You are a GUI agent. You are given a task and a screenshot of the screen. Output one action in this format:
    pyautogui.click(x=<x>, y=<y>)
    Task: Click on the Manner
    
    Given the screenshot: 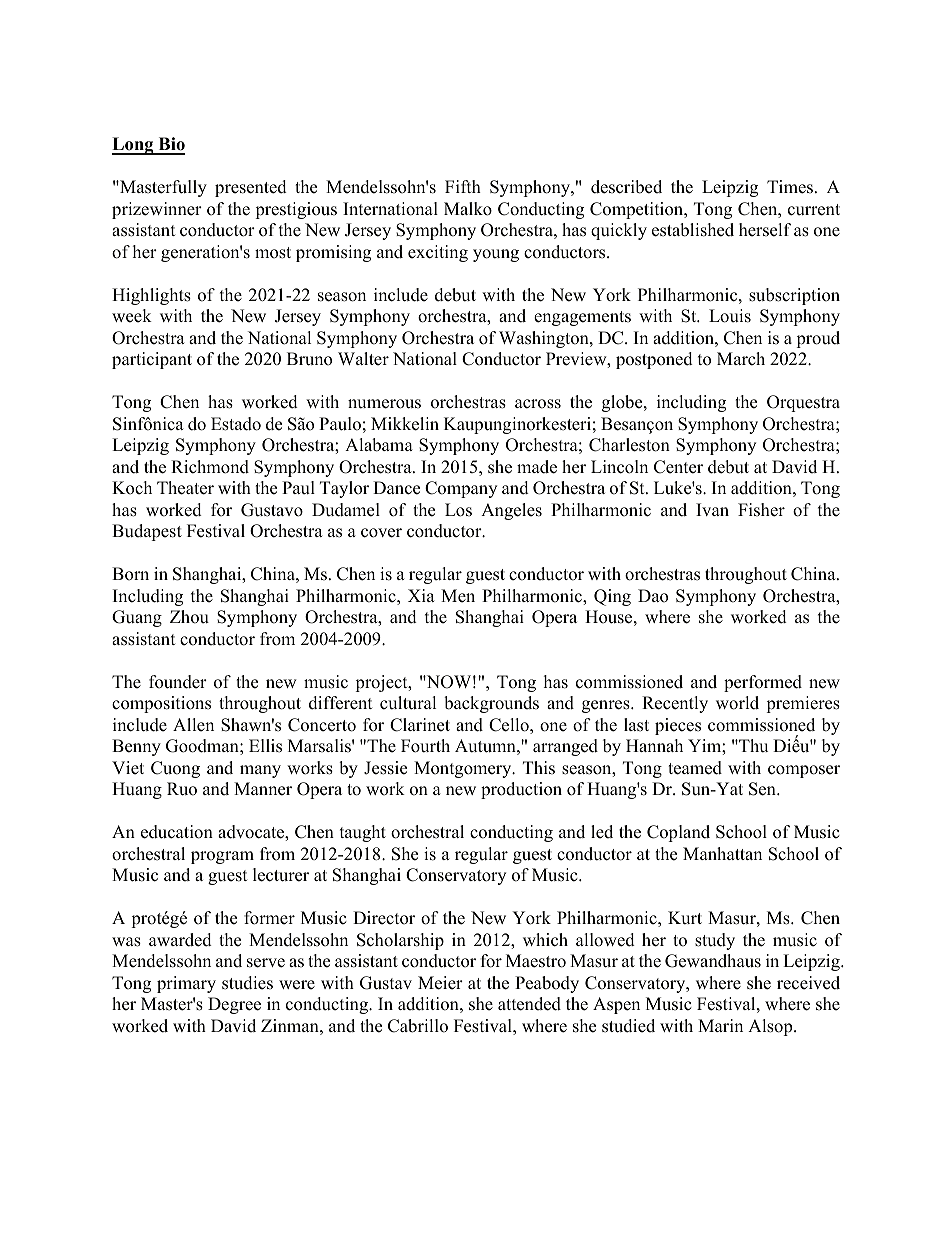 What is the action you would take?
    pyautogui.click(x=263, y=789)
